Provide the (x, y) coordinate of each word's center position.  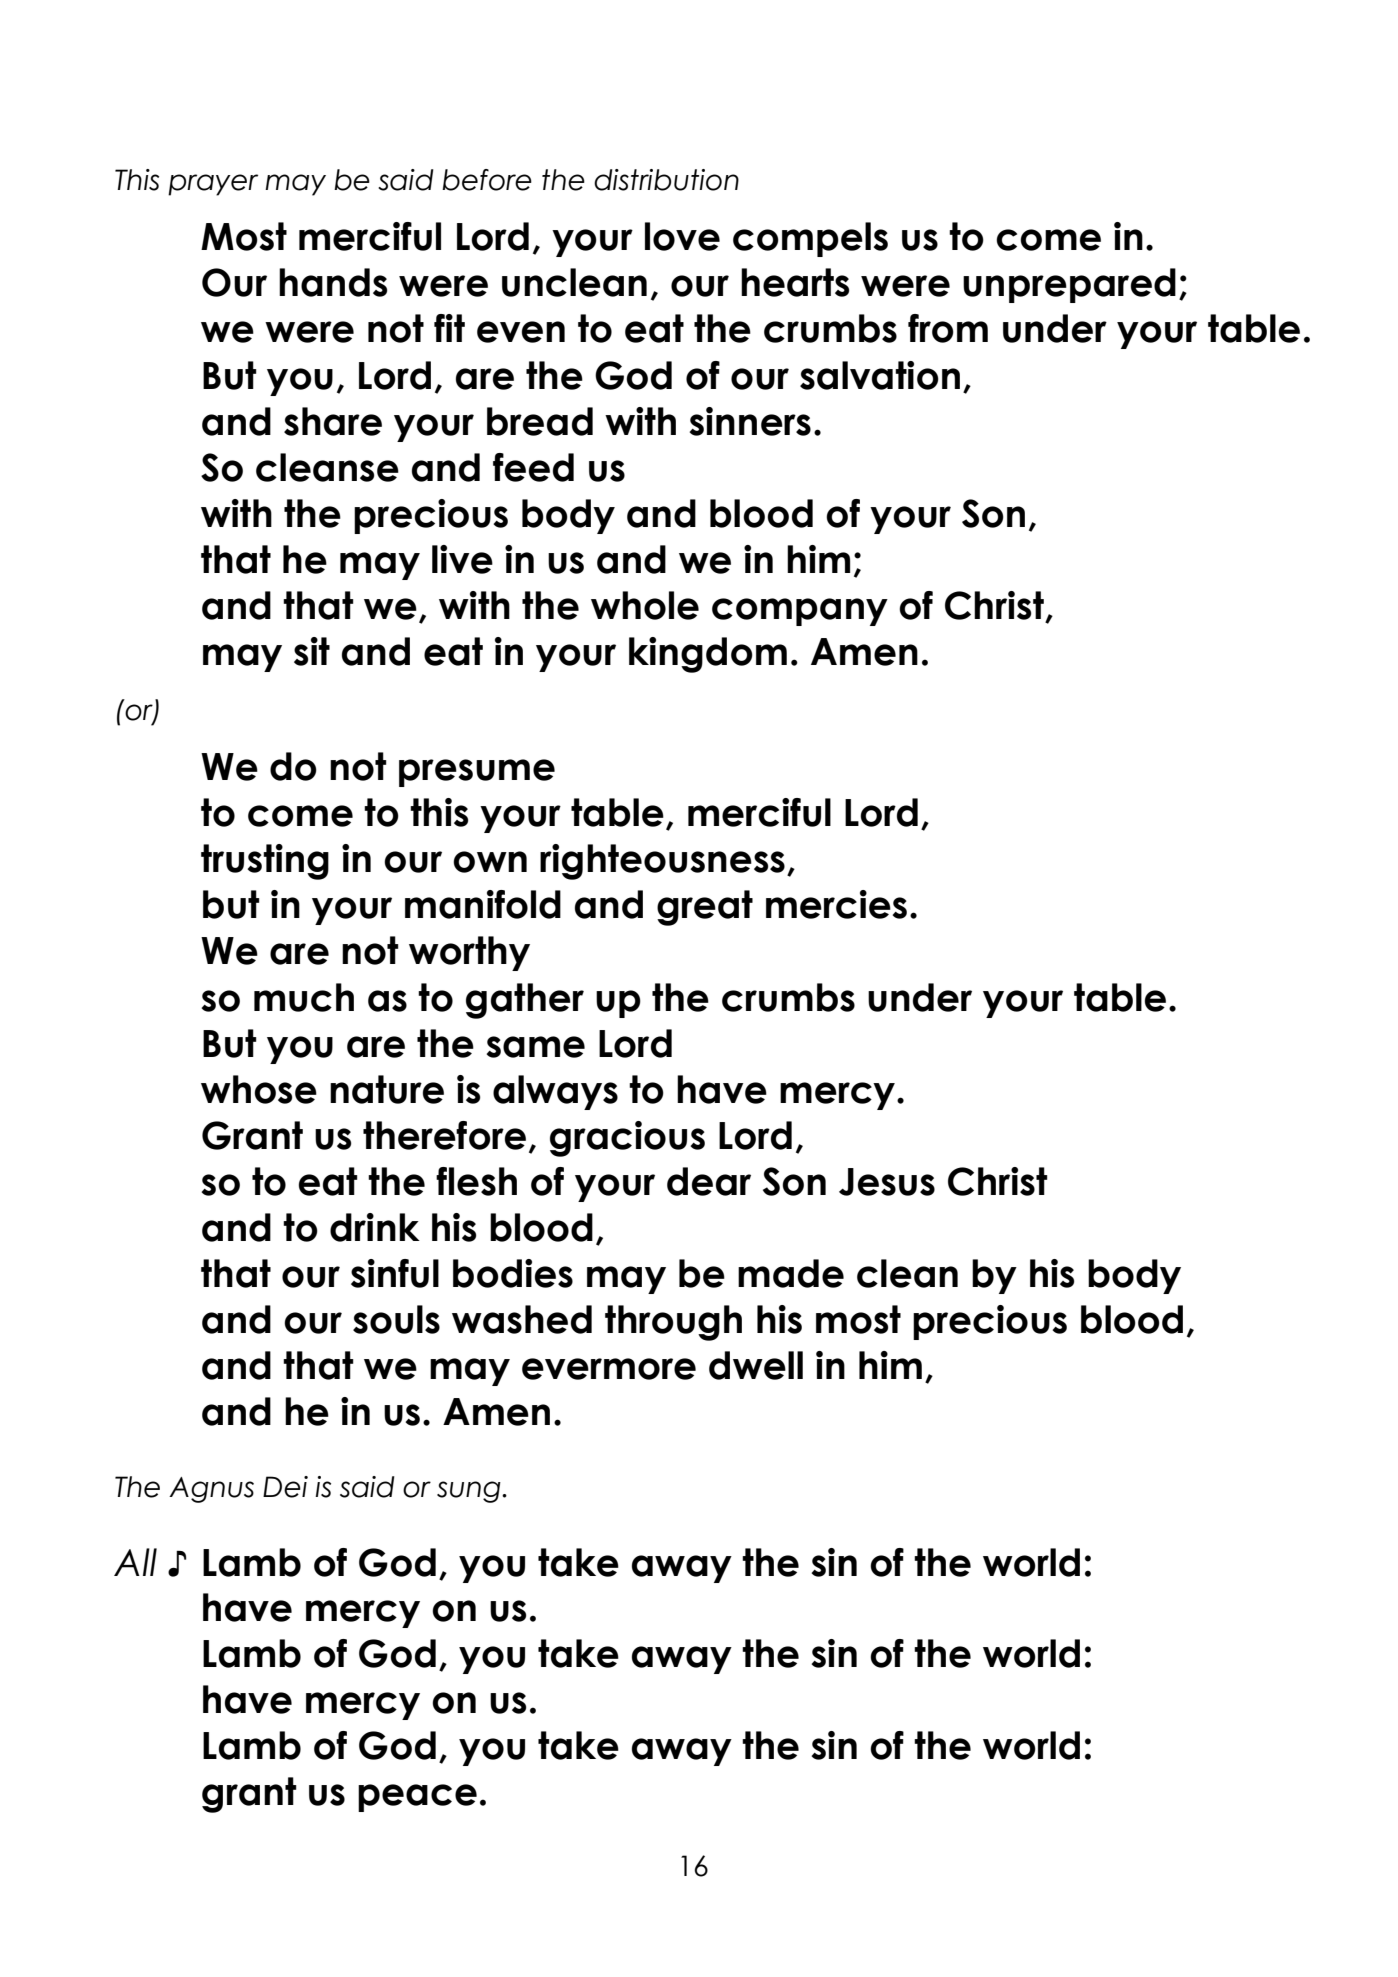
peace (417, 1798)
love (682, 236)
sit (312, 651)
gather (525, 1001)
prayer (213, 185)
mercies (836, 904)
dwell (756, 1365)
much (304, 997)
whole (645, 605)
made (791, 1273)
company (800, 612)
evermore (609, 1369)
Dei (285, 1487)
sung (470, 1492)
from (948, 328)
